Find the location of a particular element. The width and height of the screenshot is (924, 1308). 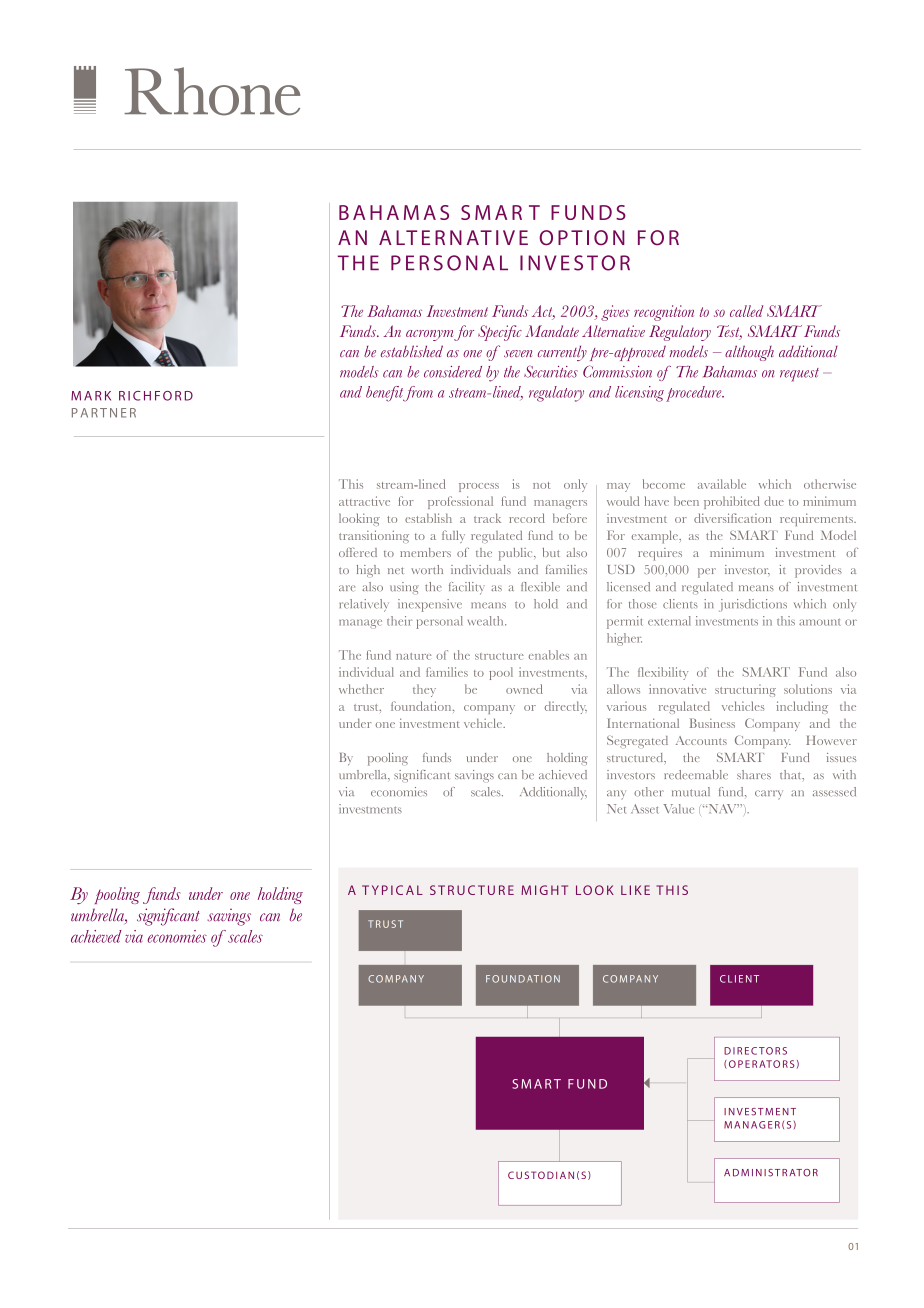

benefit is located at coordinates (386, 394).
